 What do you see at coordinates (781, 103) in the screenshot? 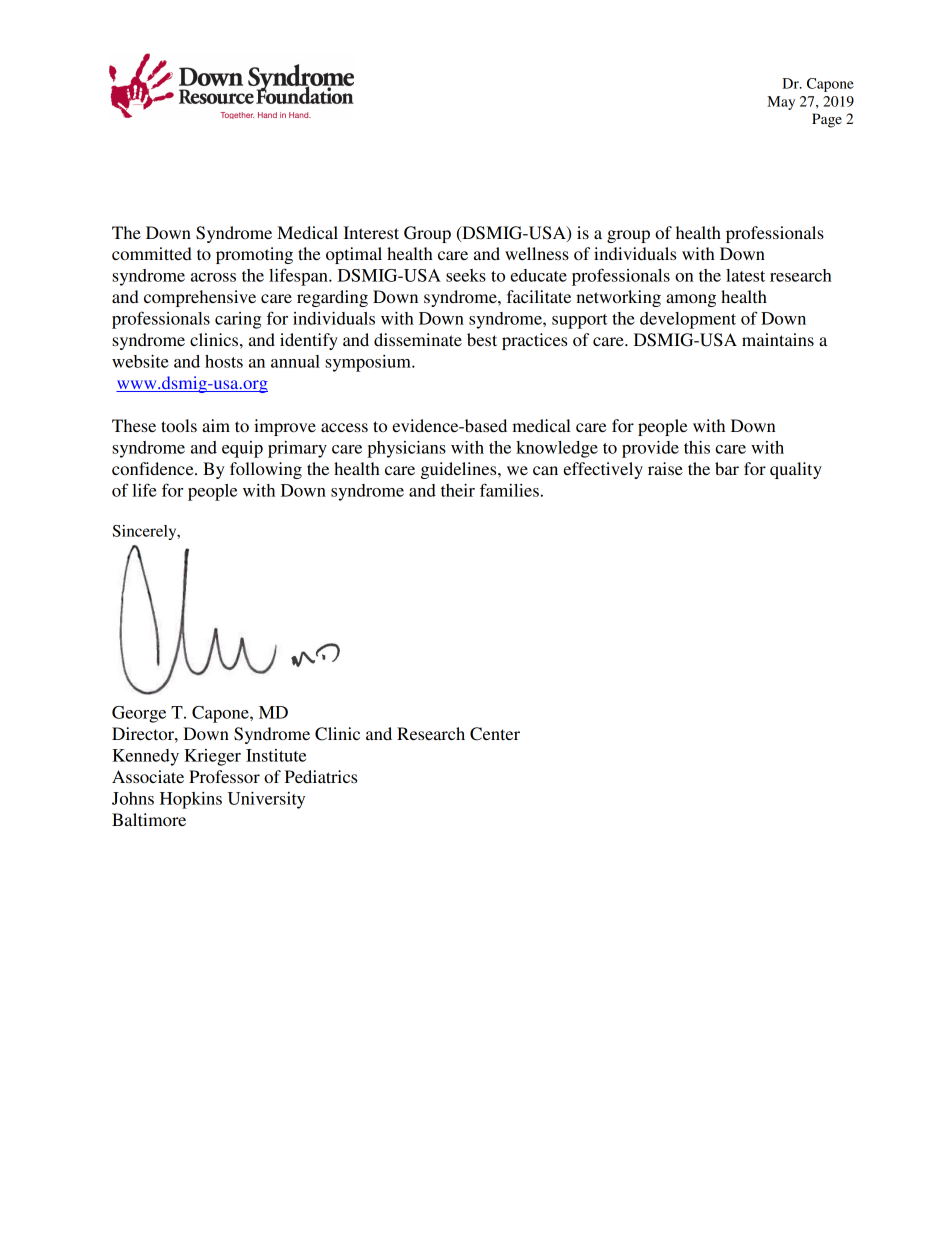
I see `May` at bounding box center [781, 103].
